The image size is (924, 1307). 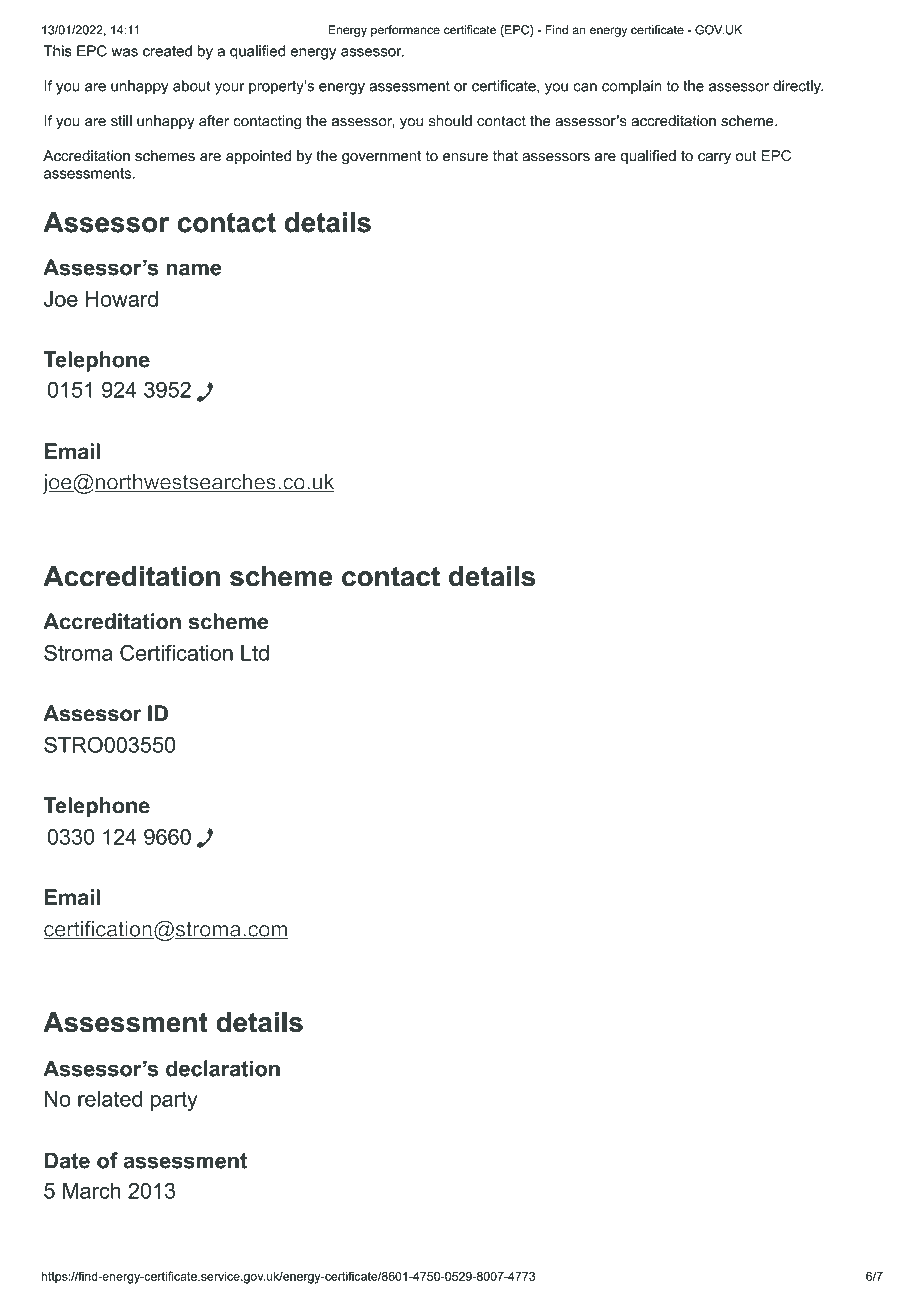 I want to click on government, so click(x=381, y=157).
